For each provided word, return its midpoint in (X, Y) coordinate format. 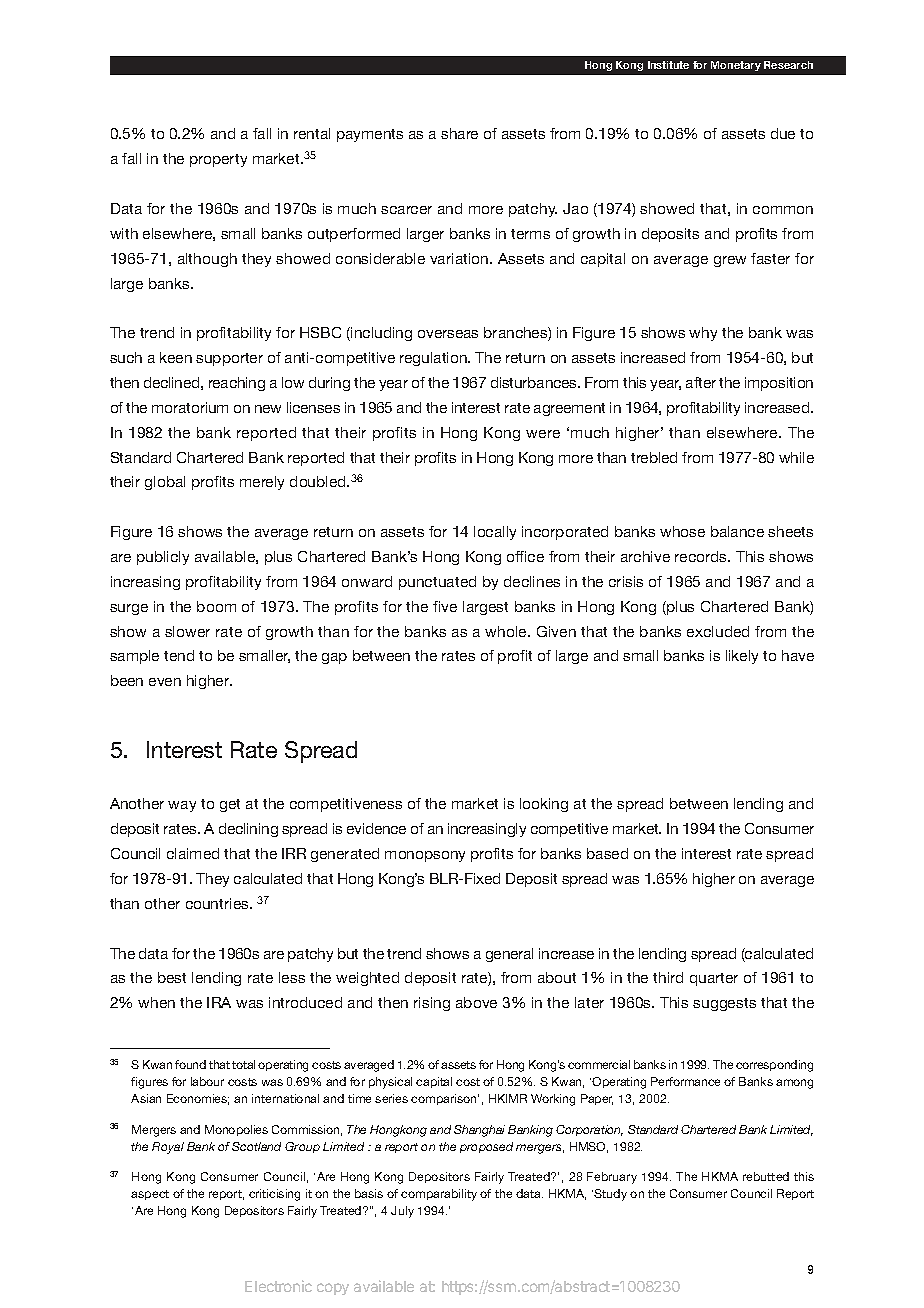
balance (737, 531)
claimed (193, 853)
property (218, 160)
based (607, 853)
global (165, 483)
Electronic (278, 1286)
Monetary (736, 66)
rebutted (766, 1176)
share (459, 133)
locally (495, 533)
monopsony (425, 856)
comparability (439, 1195)
